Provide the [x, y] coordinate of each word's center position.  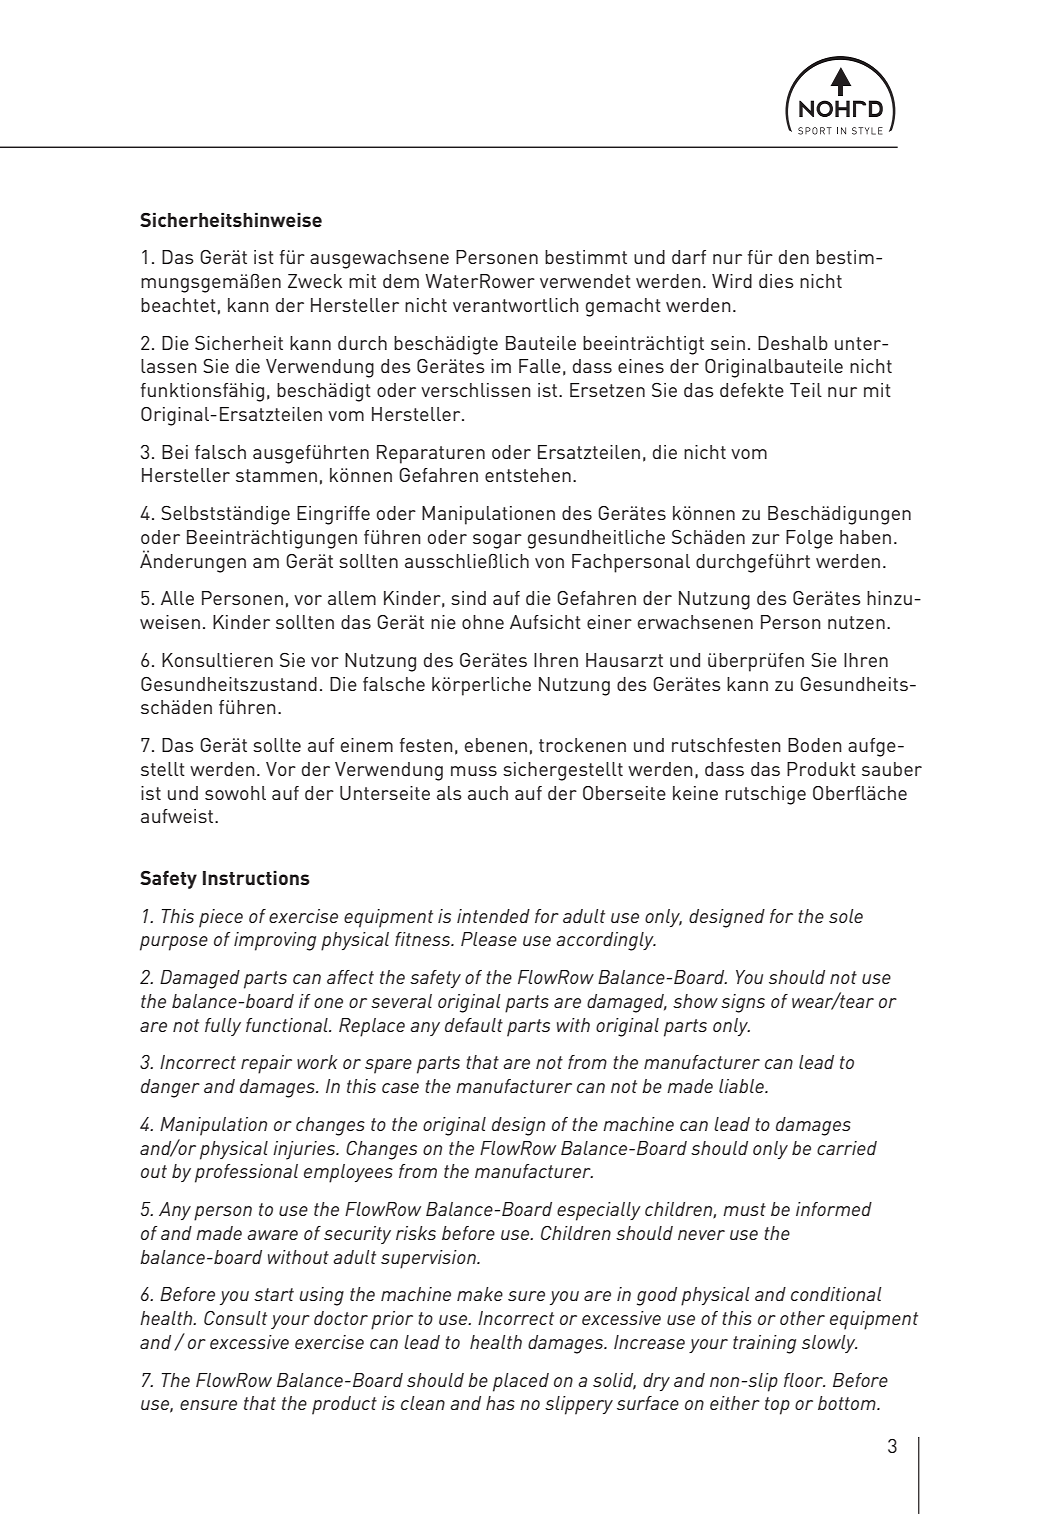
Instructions [256, 878]
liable [742, 1086]
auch [488, 793]
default [474, 1025]
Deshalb [793, 343]
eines [641, 366]
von [549, 563]
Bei [175, 452]
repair [266, 1064]
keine [695, 793]
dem [401, 281]
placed [521, 1382]
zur [766, 539]
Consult [235, 1318]
